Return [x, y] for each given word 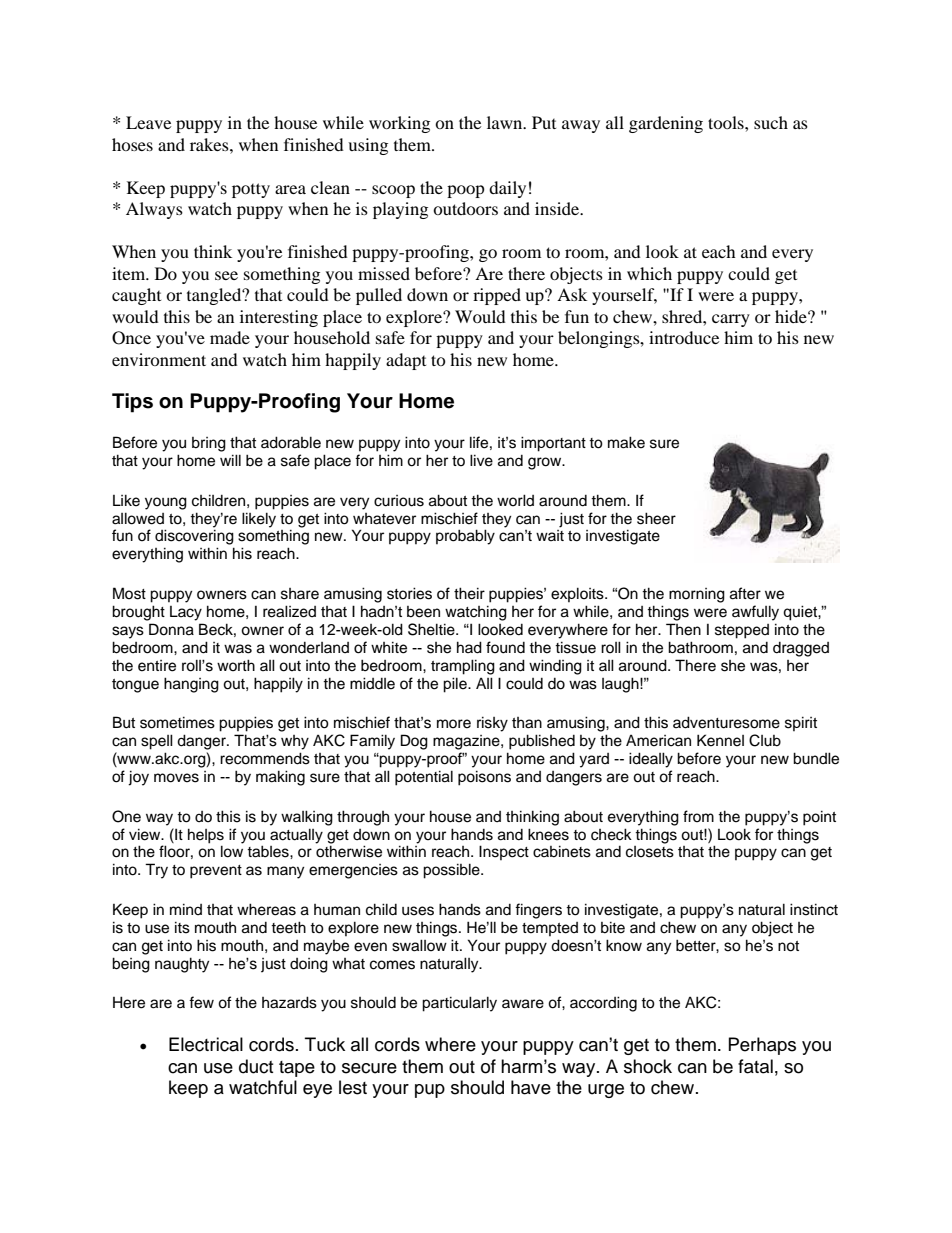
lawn [506, 122]
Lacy [186, 613]
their [469, 593]
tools [727, 122]
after [745, 593]
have [531, 1087]
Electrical [206, 1044]
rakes [210, 144]
